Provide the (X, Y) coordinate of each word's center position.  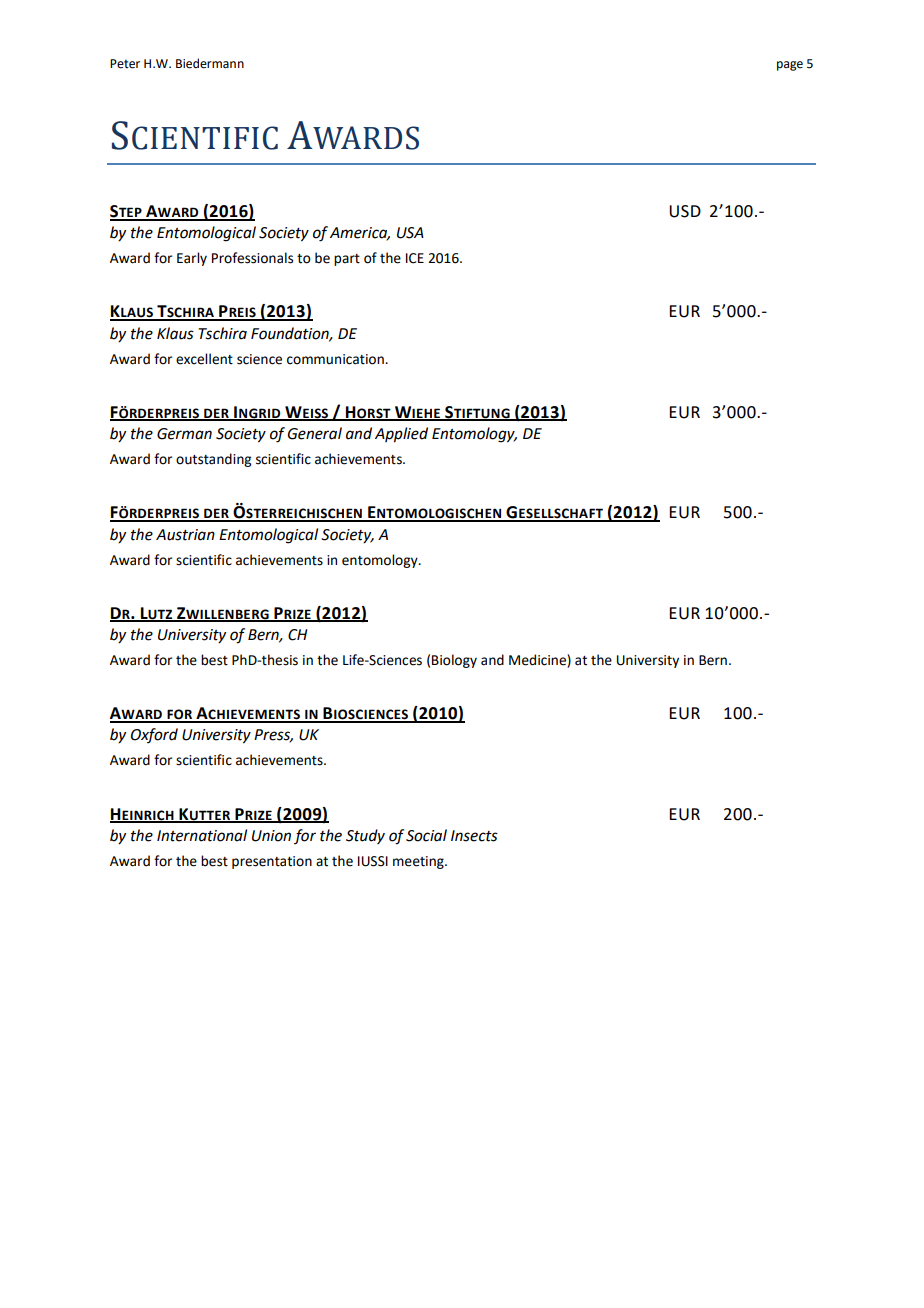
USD (685, 211)
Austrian (185, 535)
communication (336, 359)
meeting (419, 862)
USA (410, 233)
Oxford (154, 735)
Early (192, 259)
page (790, 66)
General (315, 433)
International (202, 835)
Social (426, 835)
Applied (401, 435)
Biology (454, 661)
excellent (204, 359)
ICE (415, 258)
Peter (125, 64)
